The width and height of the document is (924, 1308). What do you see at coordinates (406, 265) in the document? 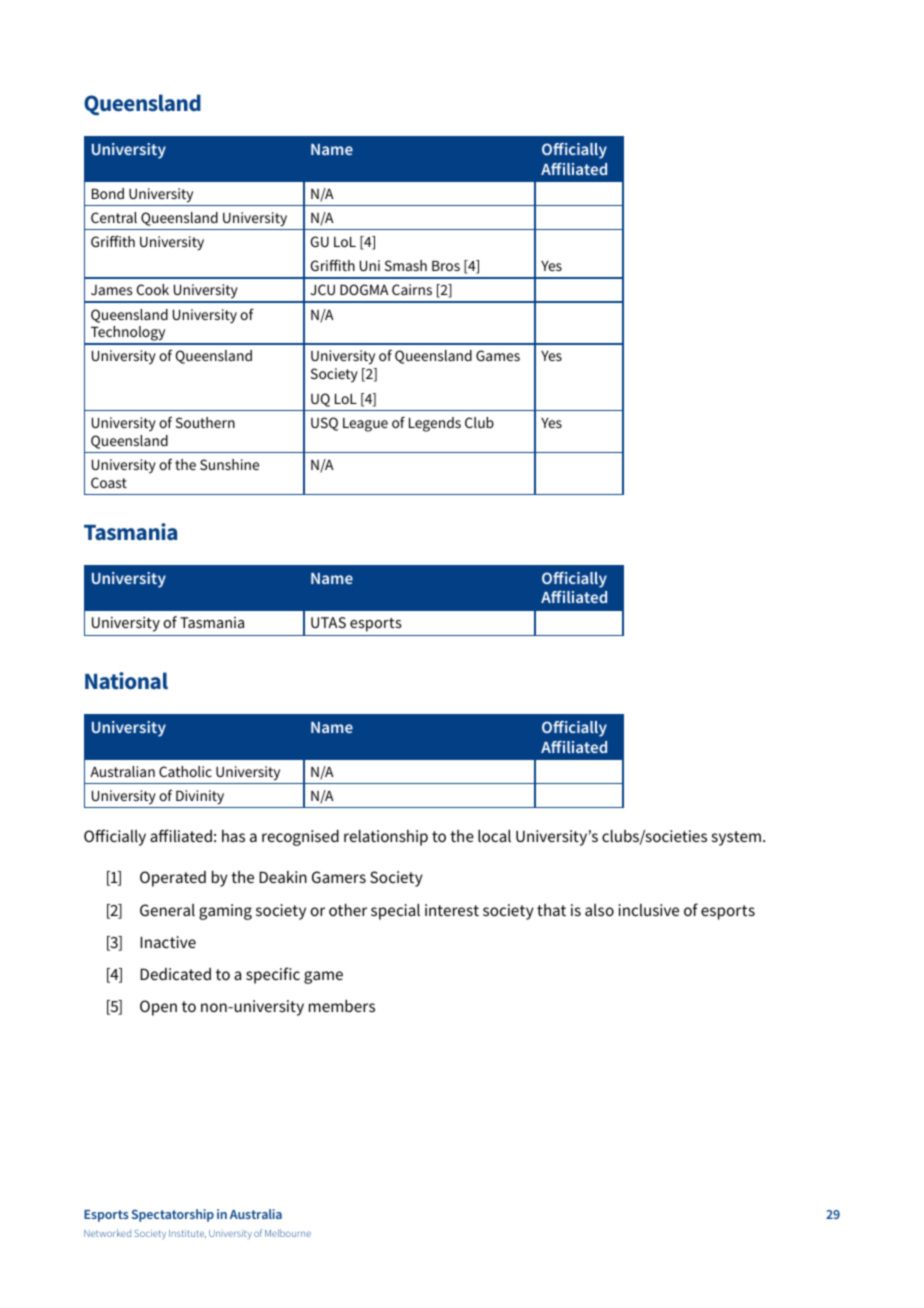
I see `Smash` at bounding box center [406, 265].
